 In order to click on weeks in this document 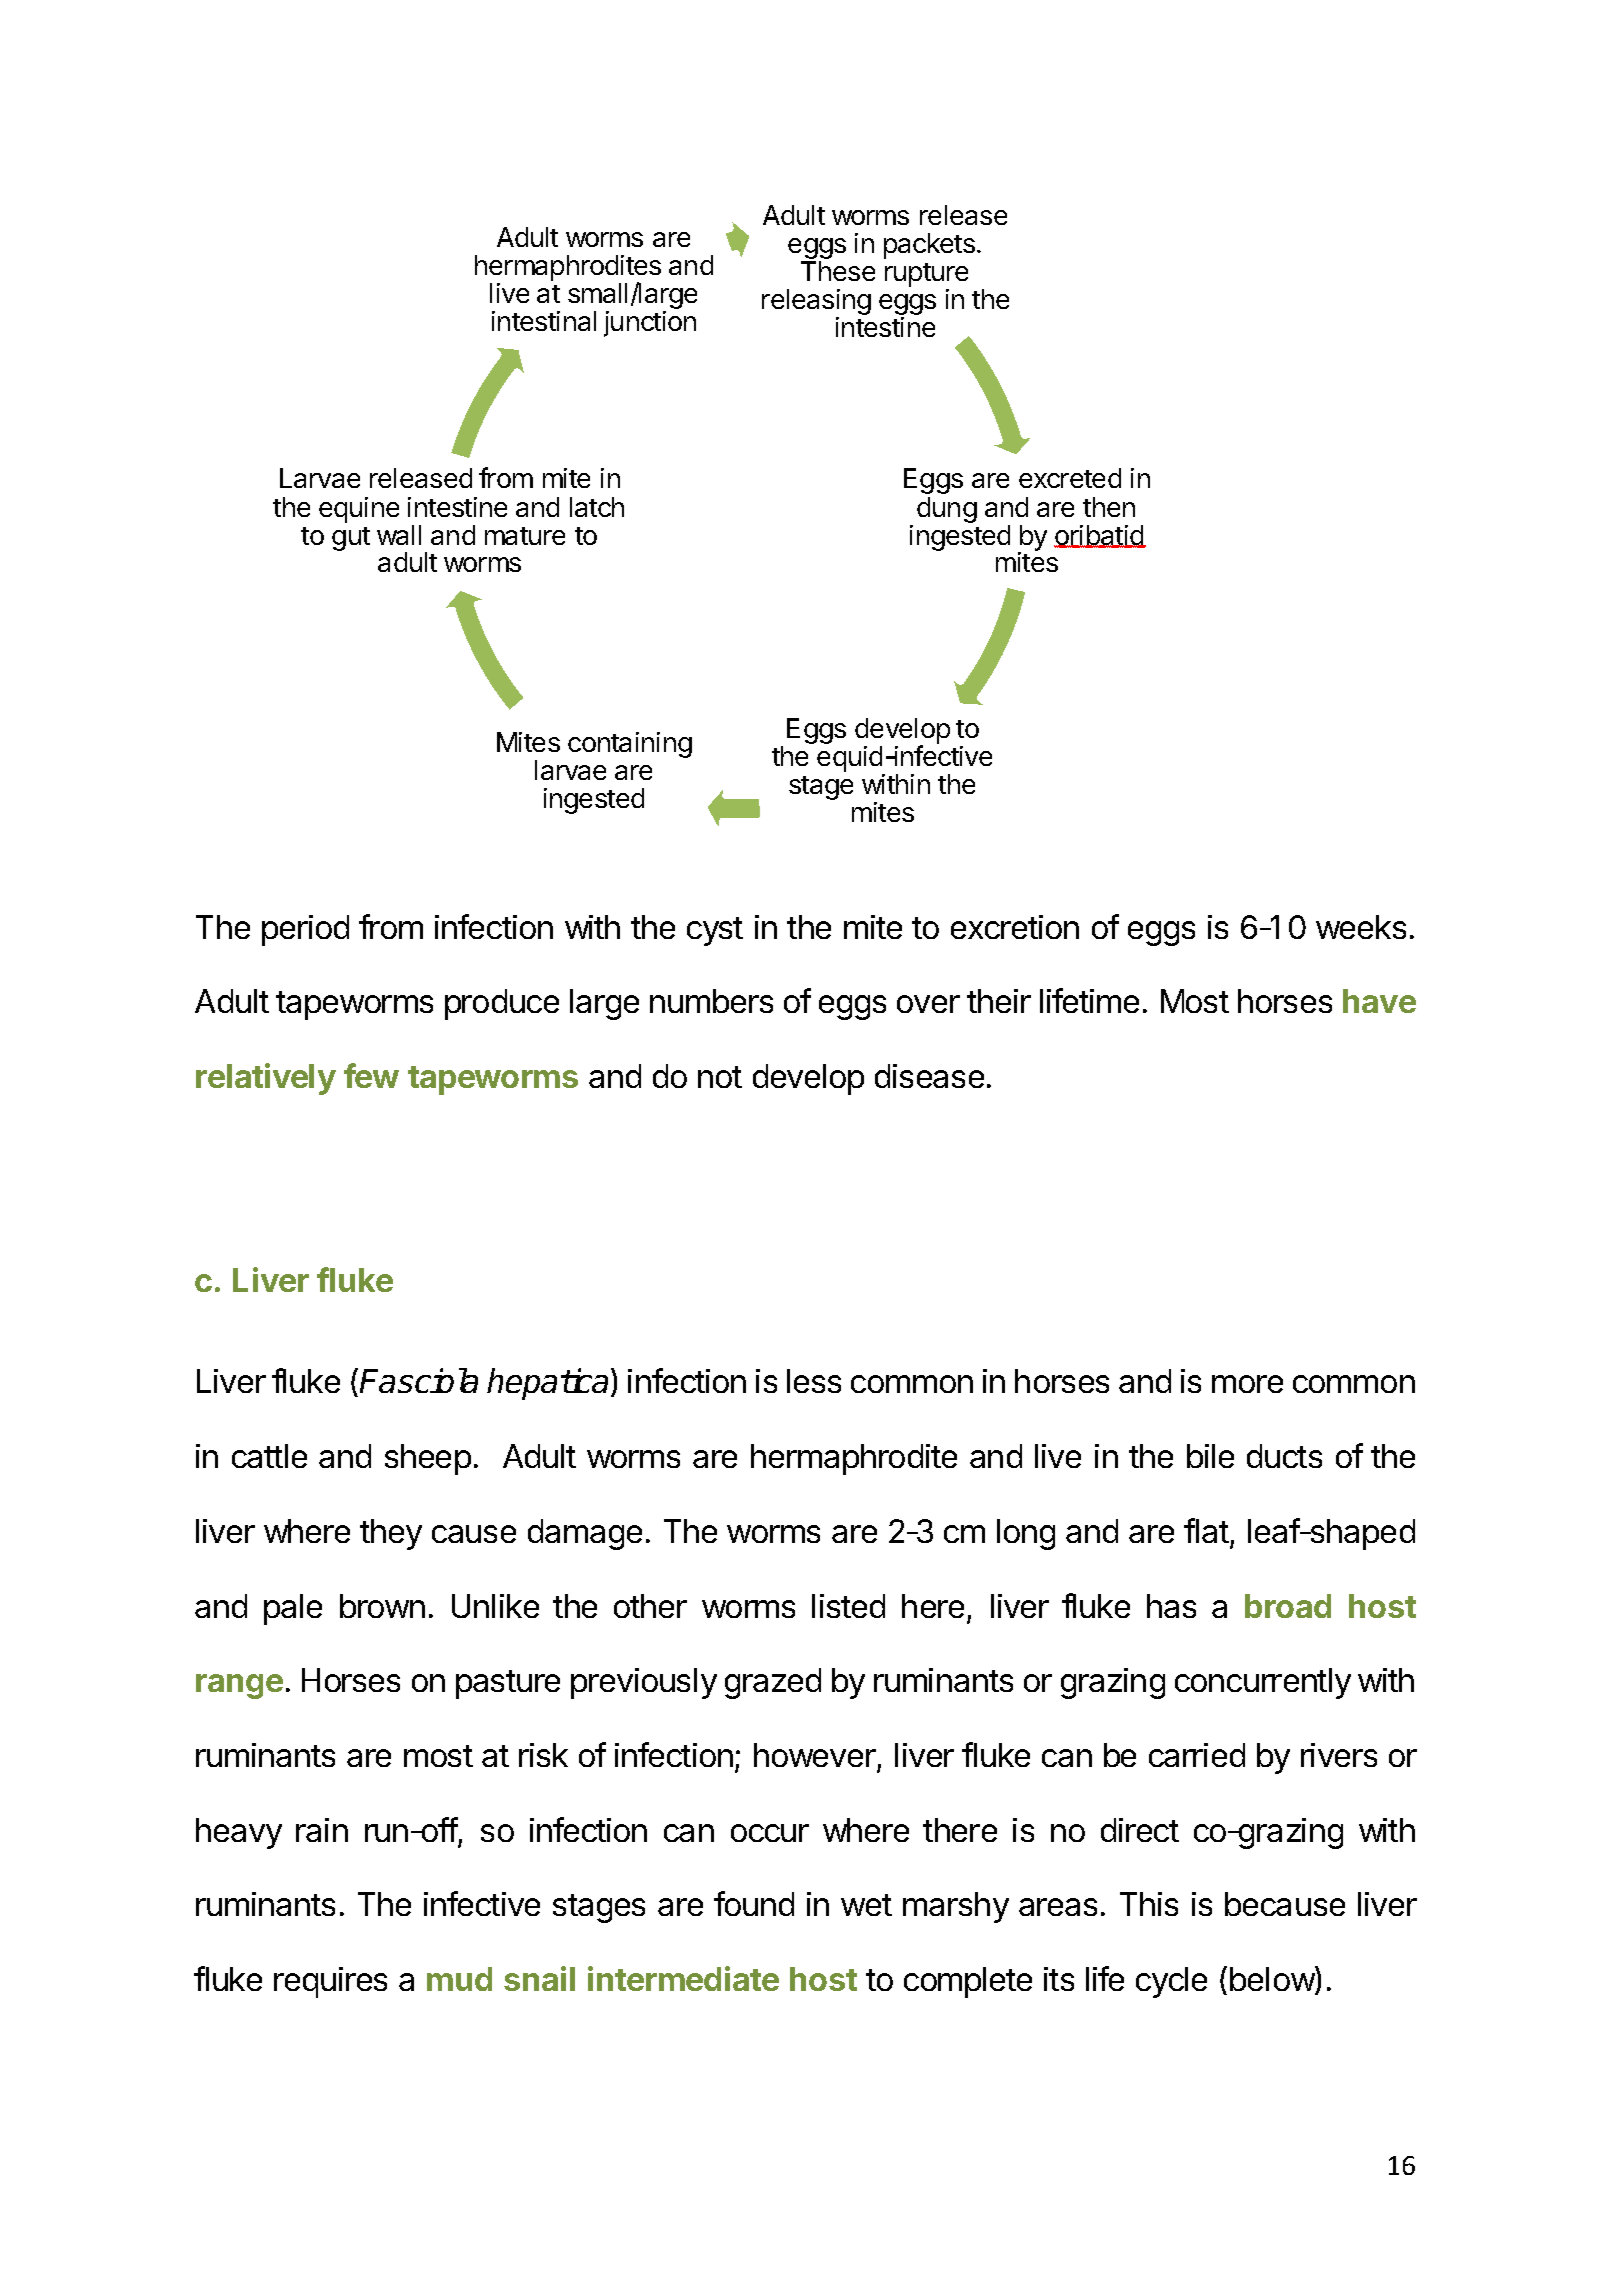, I will do `click(1361, 927)`.
